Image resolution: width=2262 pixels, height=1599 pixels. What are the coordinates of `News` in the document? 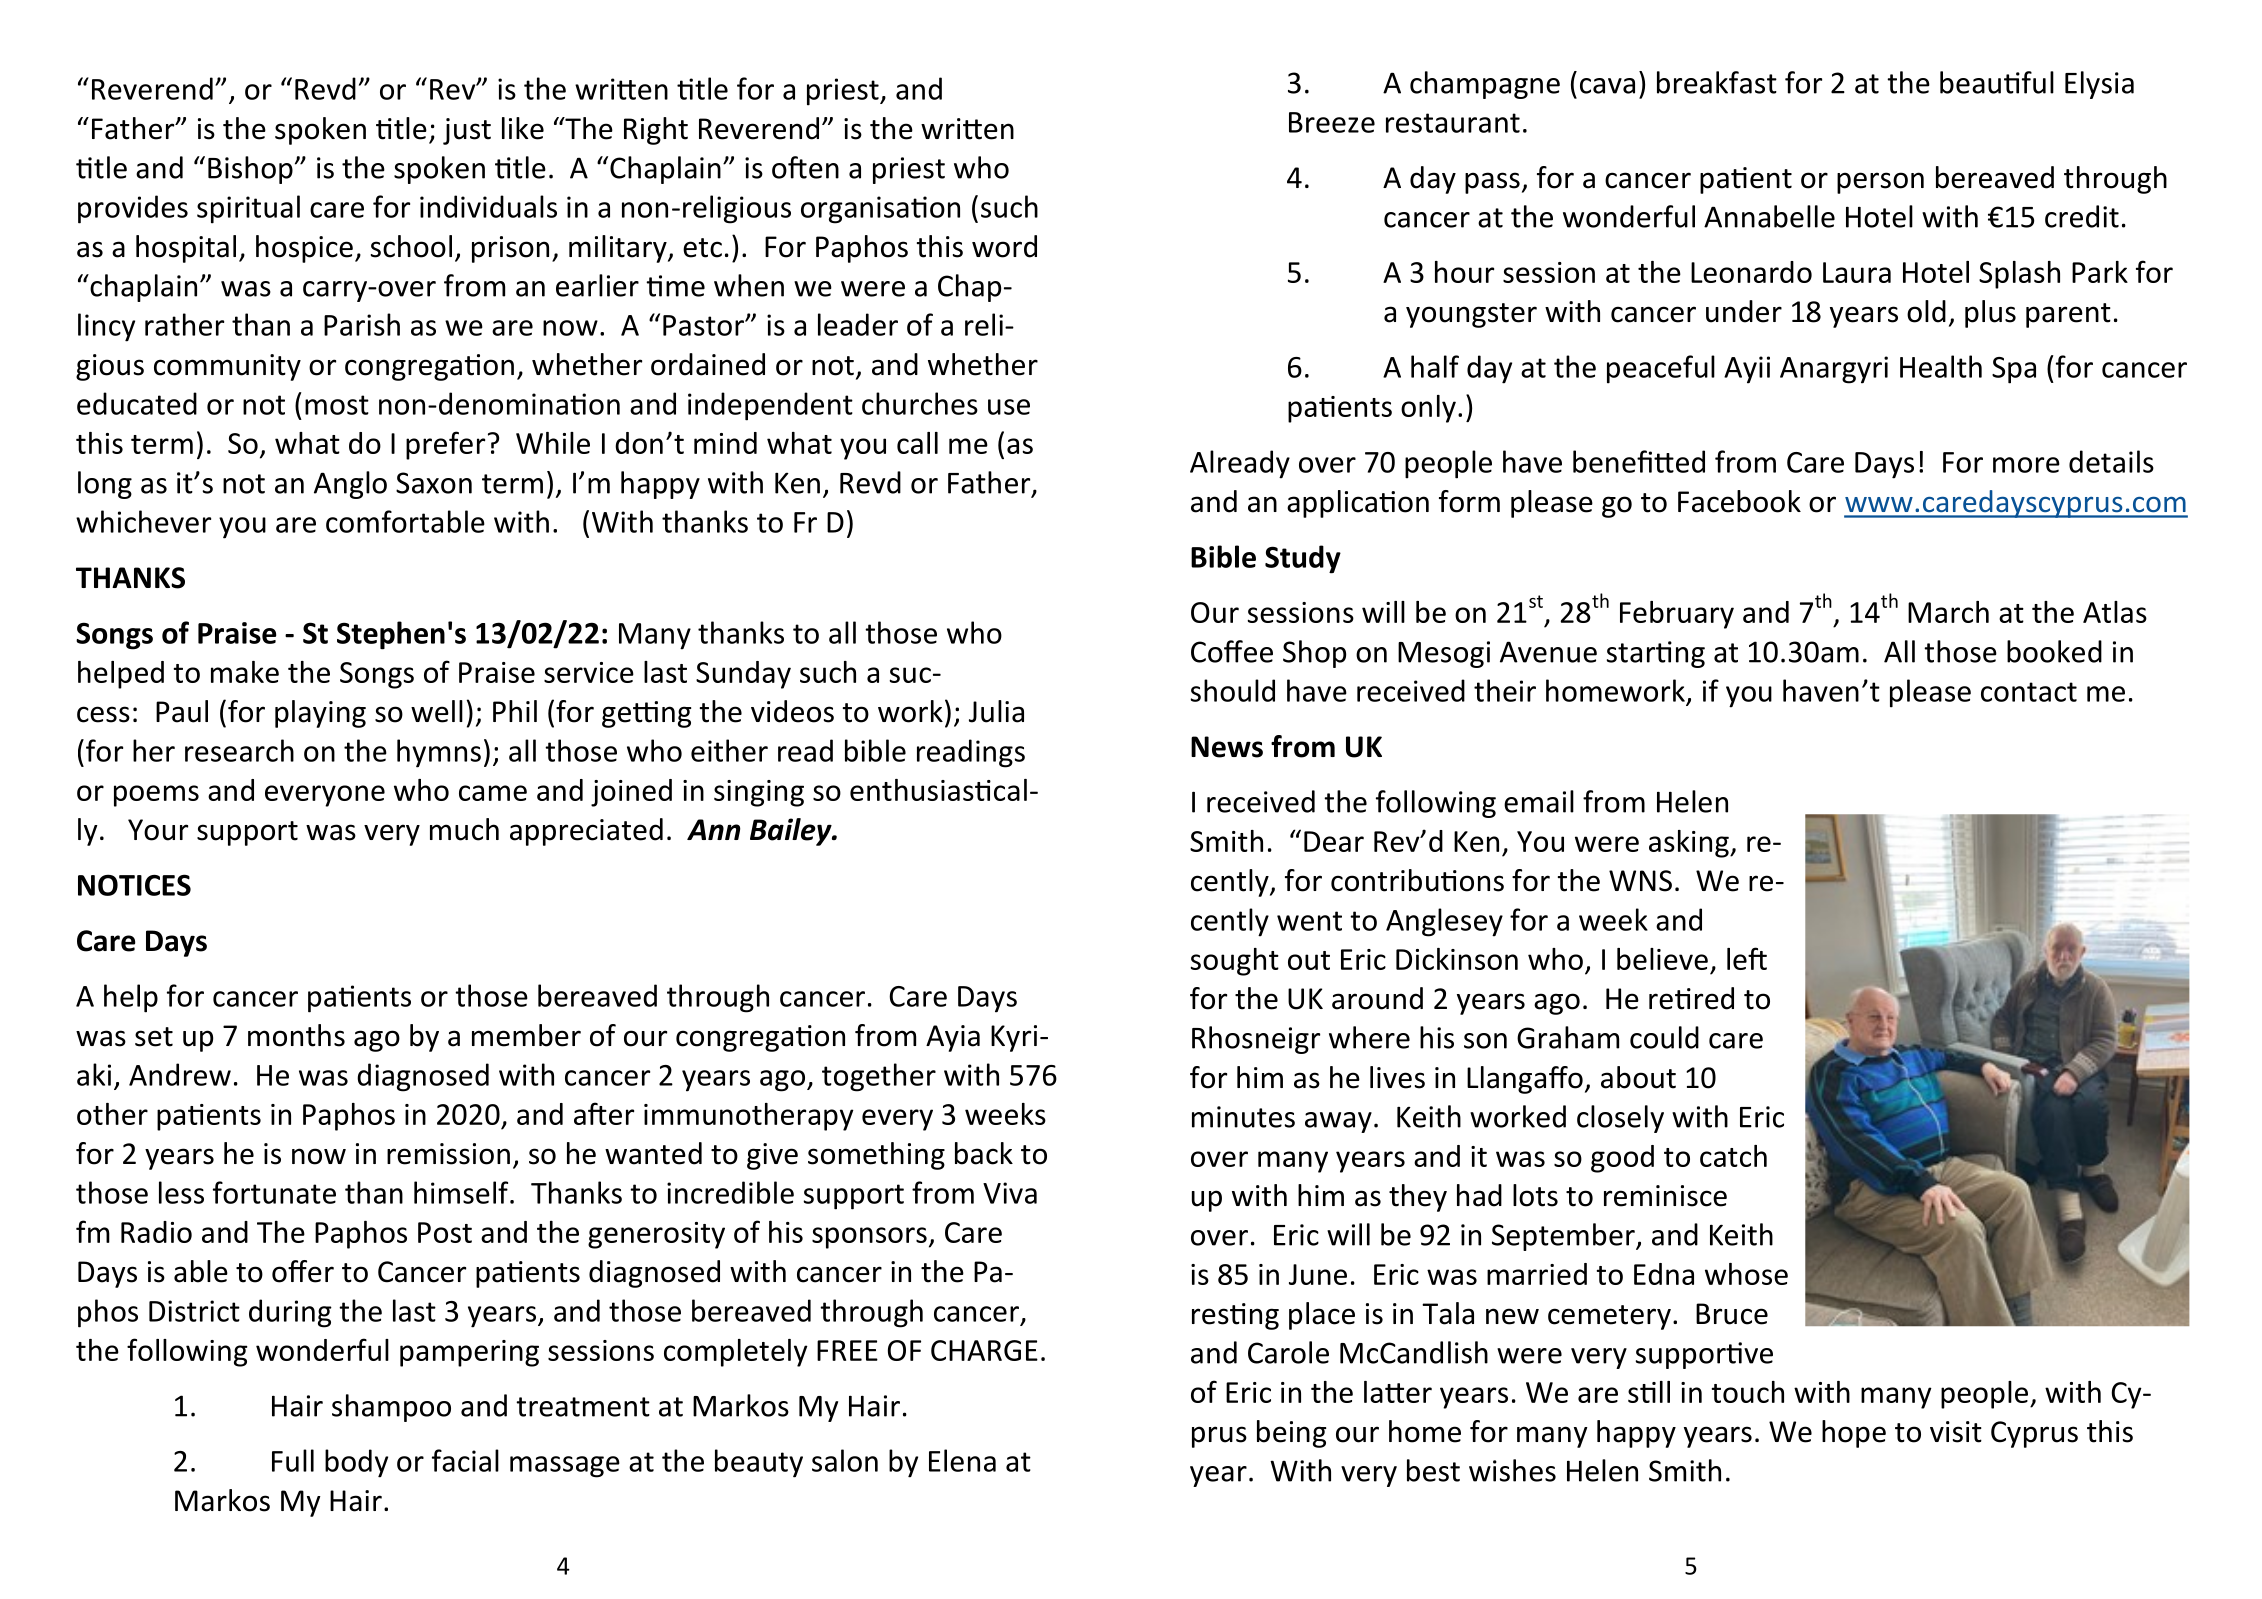 It's located at (1227, 747).
